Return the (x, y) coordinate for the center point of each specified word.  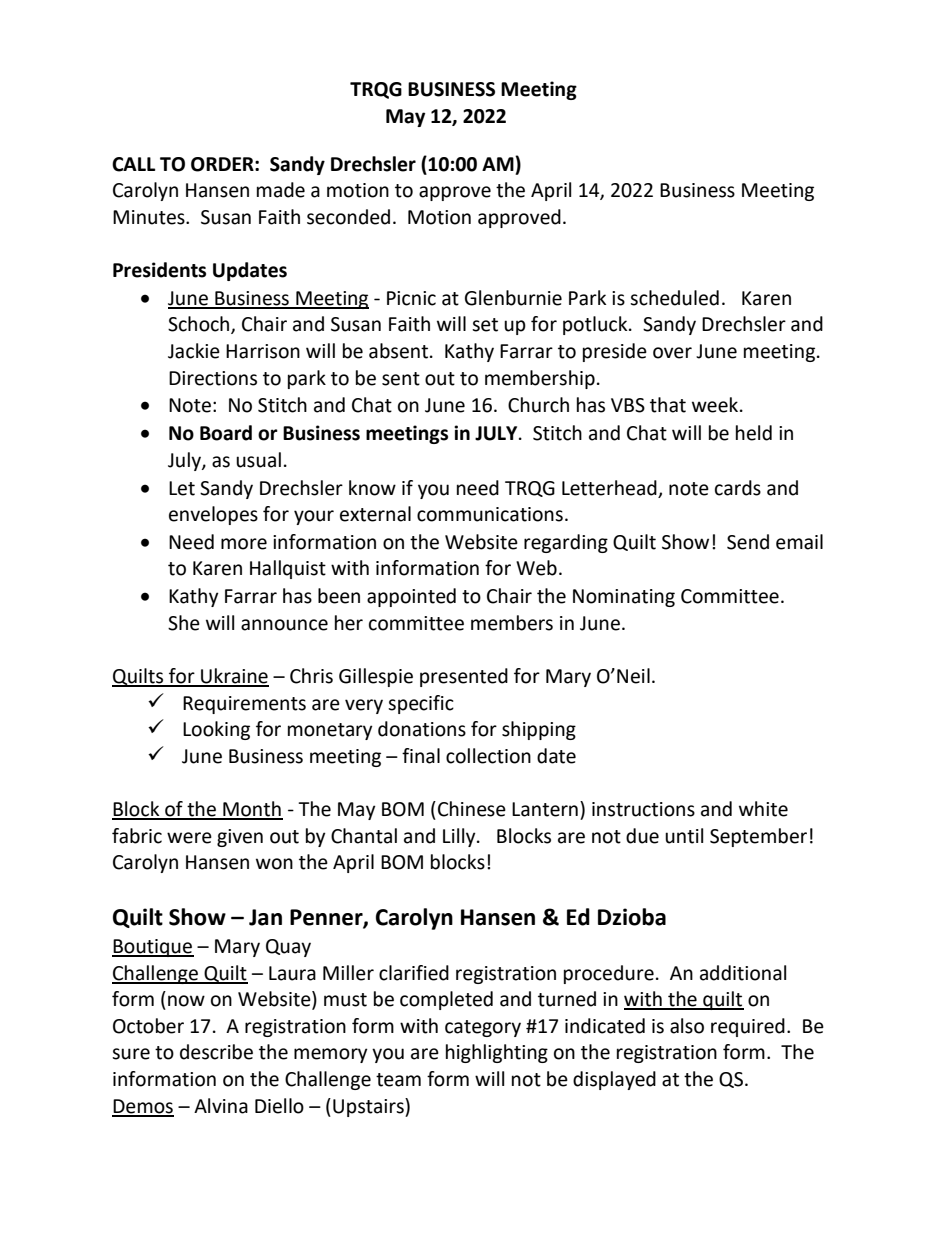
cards (738, 488)
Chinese (472, 809)
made (281, 190)
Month (252, 810)
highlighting (497, 1053)
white (763, 809)
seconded (348, 217)
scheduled (674, 298)
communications (490, 514)
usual (258, 460)
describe (216, 1052)
